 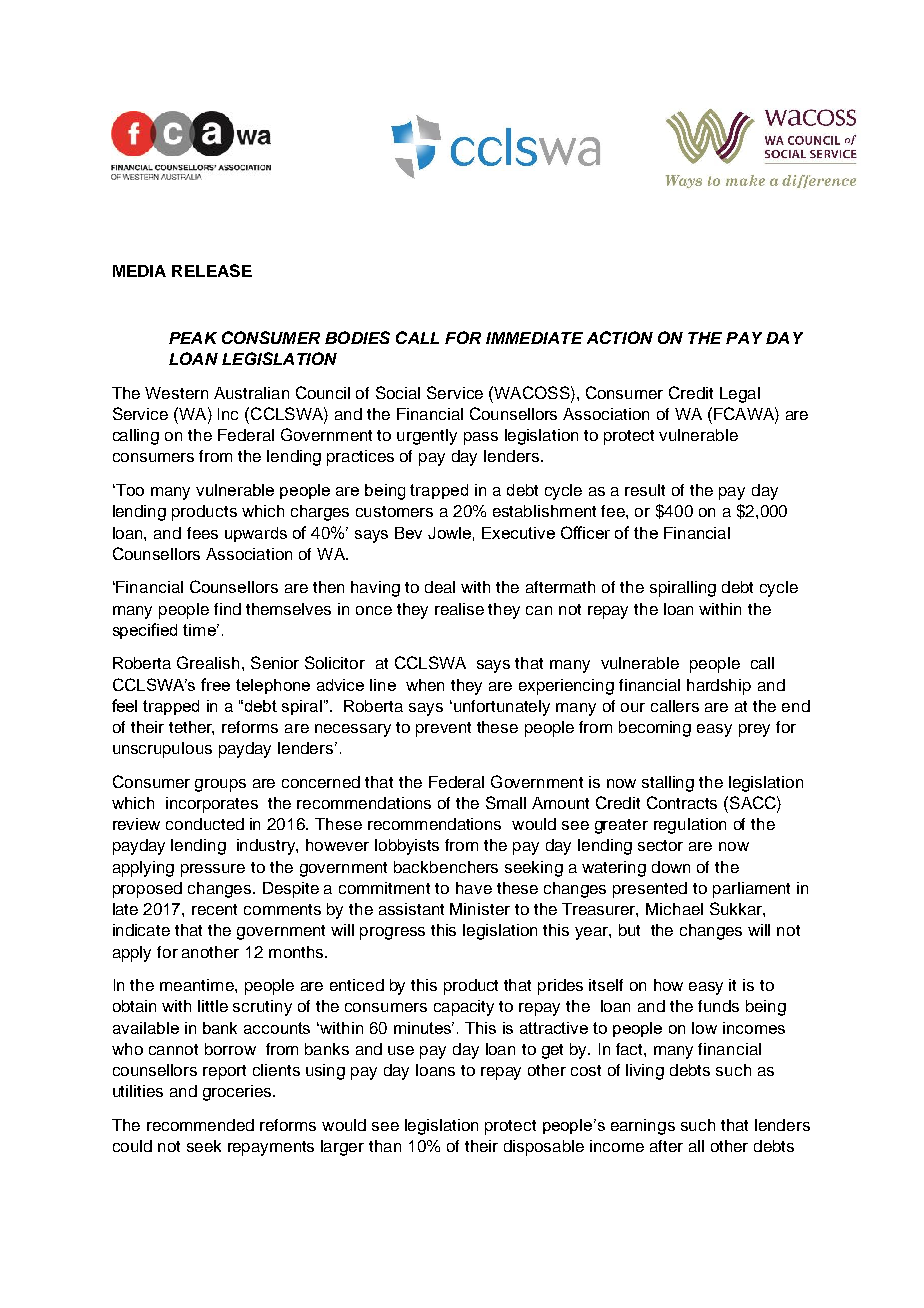 What do you see at coordinates (357, 337) in the screenshot?
I see `BODIES` at bounding box center [357, 337].
